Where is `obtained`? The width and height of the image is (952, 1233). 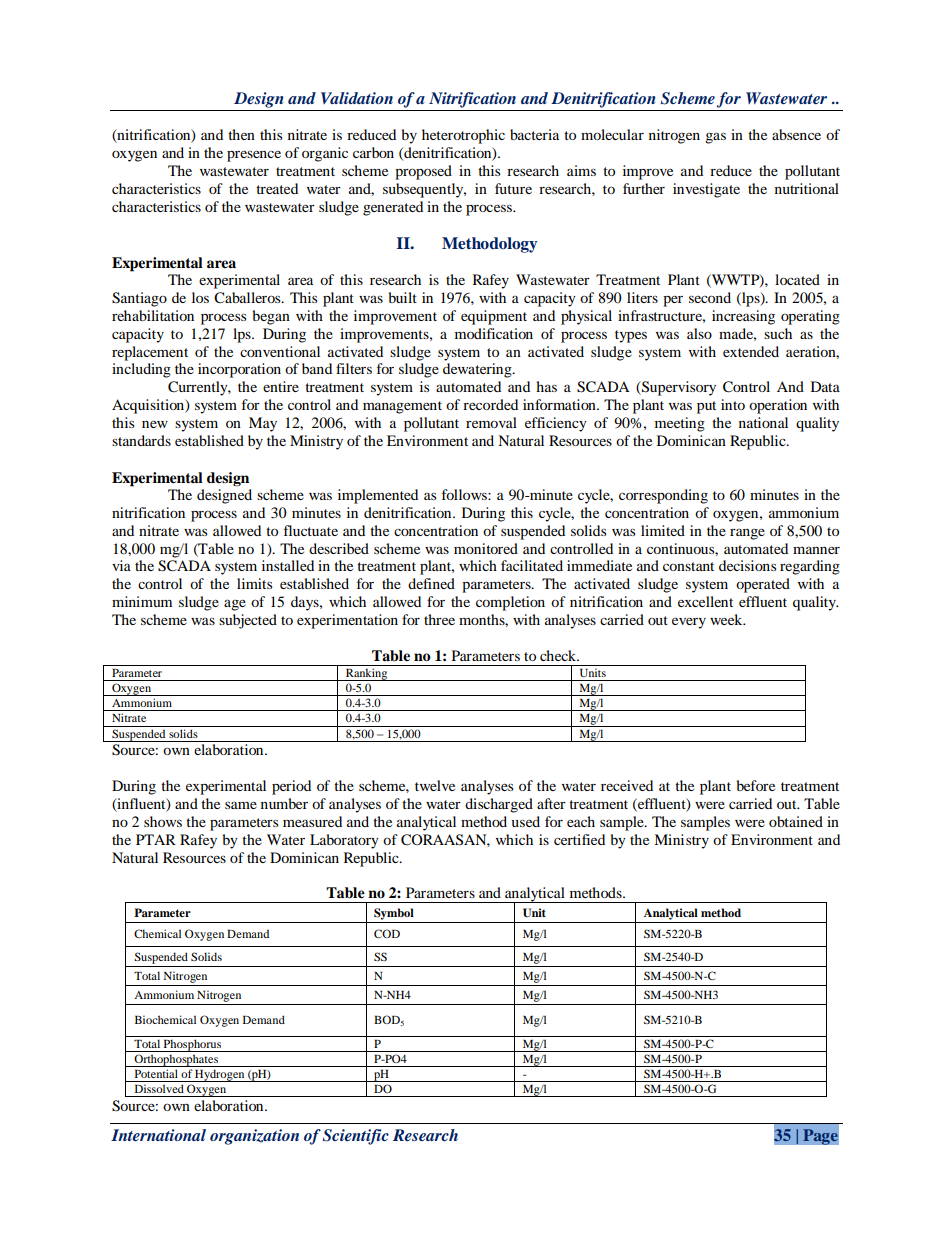 obtained is located at coordinates (796, 821).
